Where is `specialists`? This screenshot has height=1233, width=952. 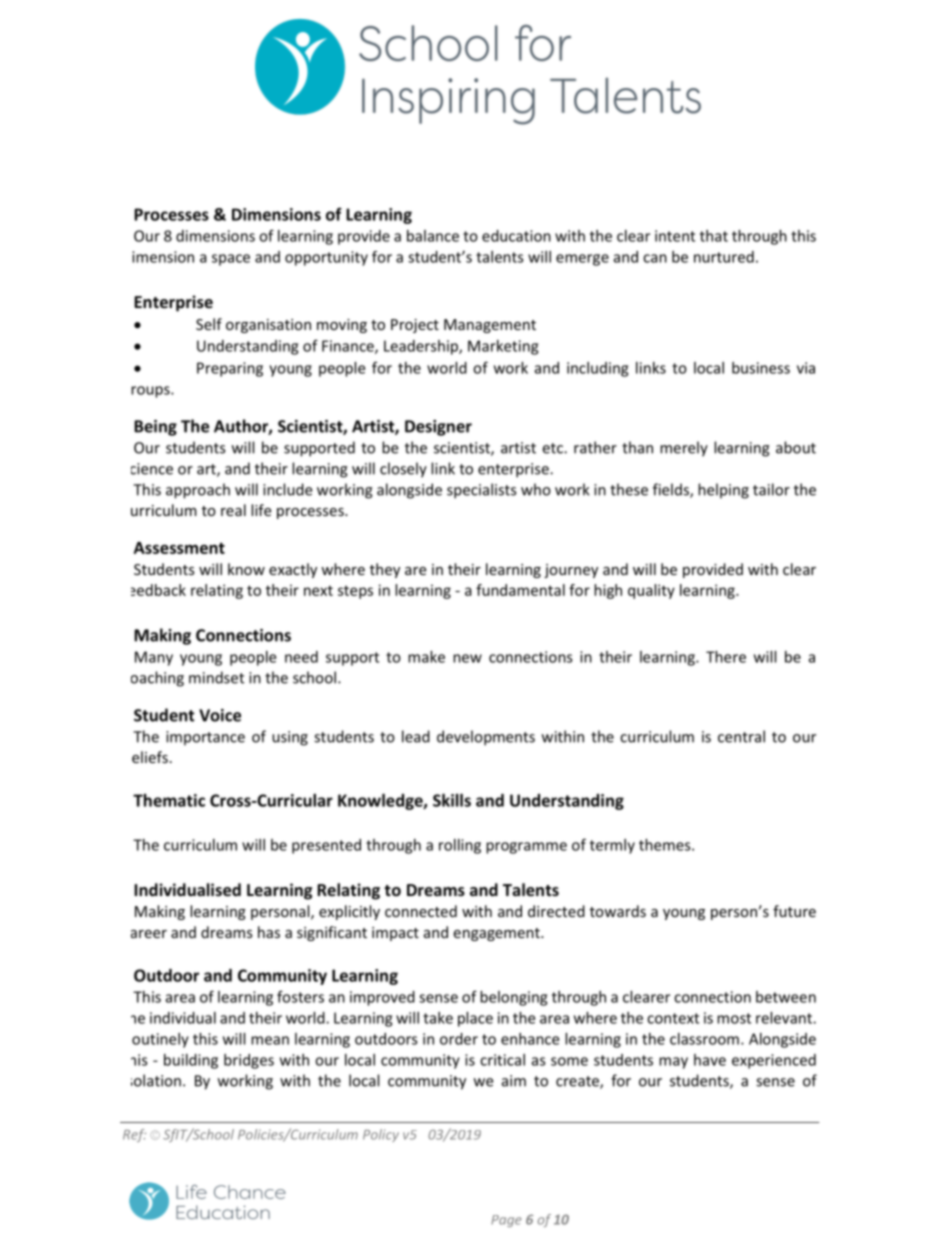
specialists is located at coordinates (481, 491).
